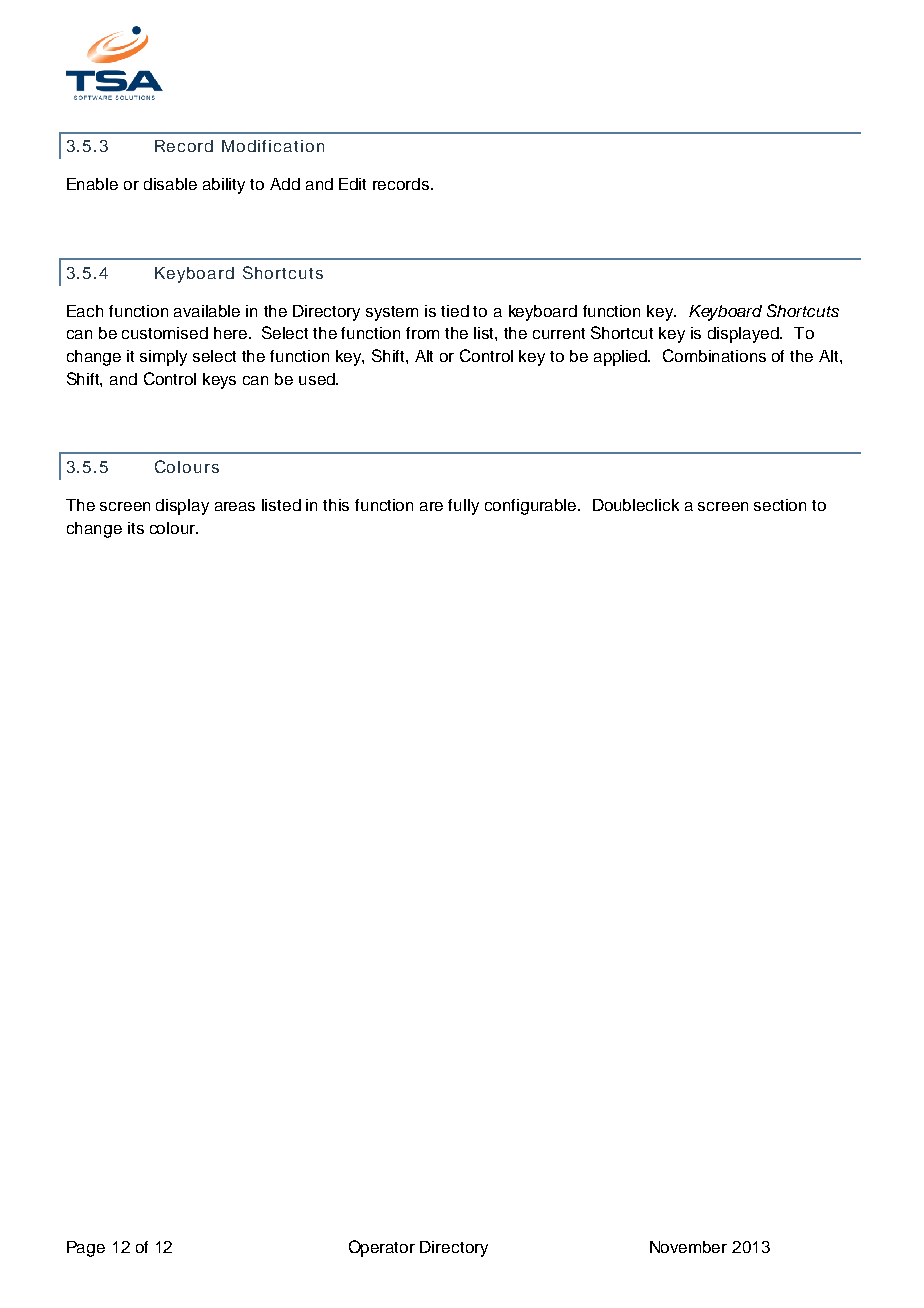 Image resolution: width=924 pixels, height=1308 pixels. I want to click on November, so click(688, 1247).
